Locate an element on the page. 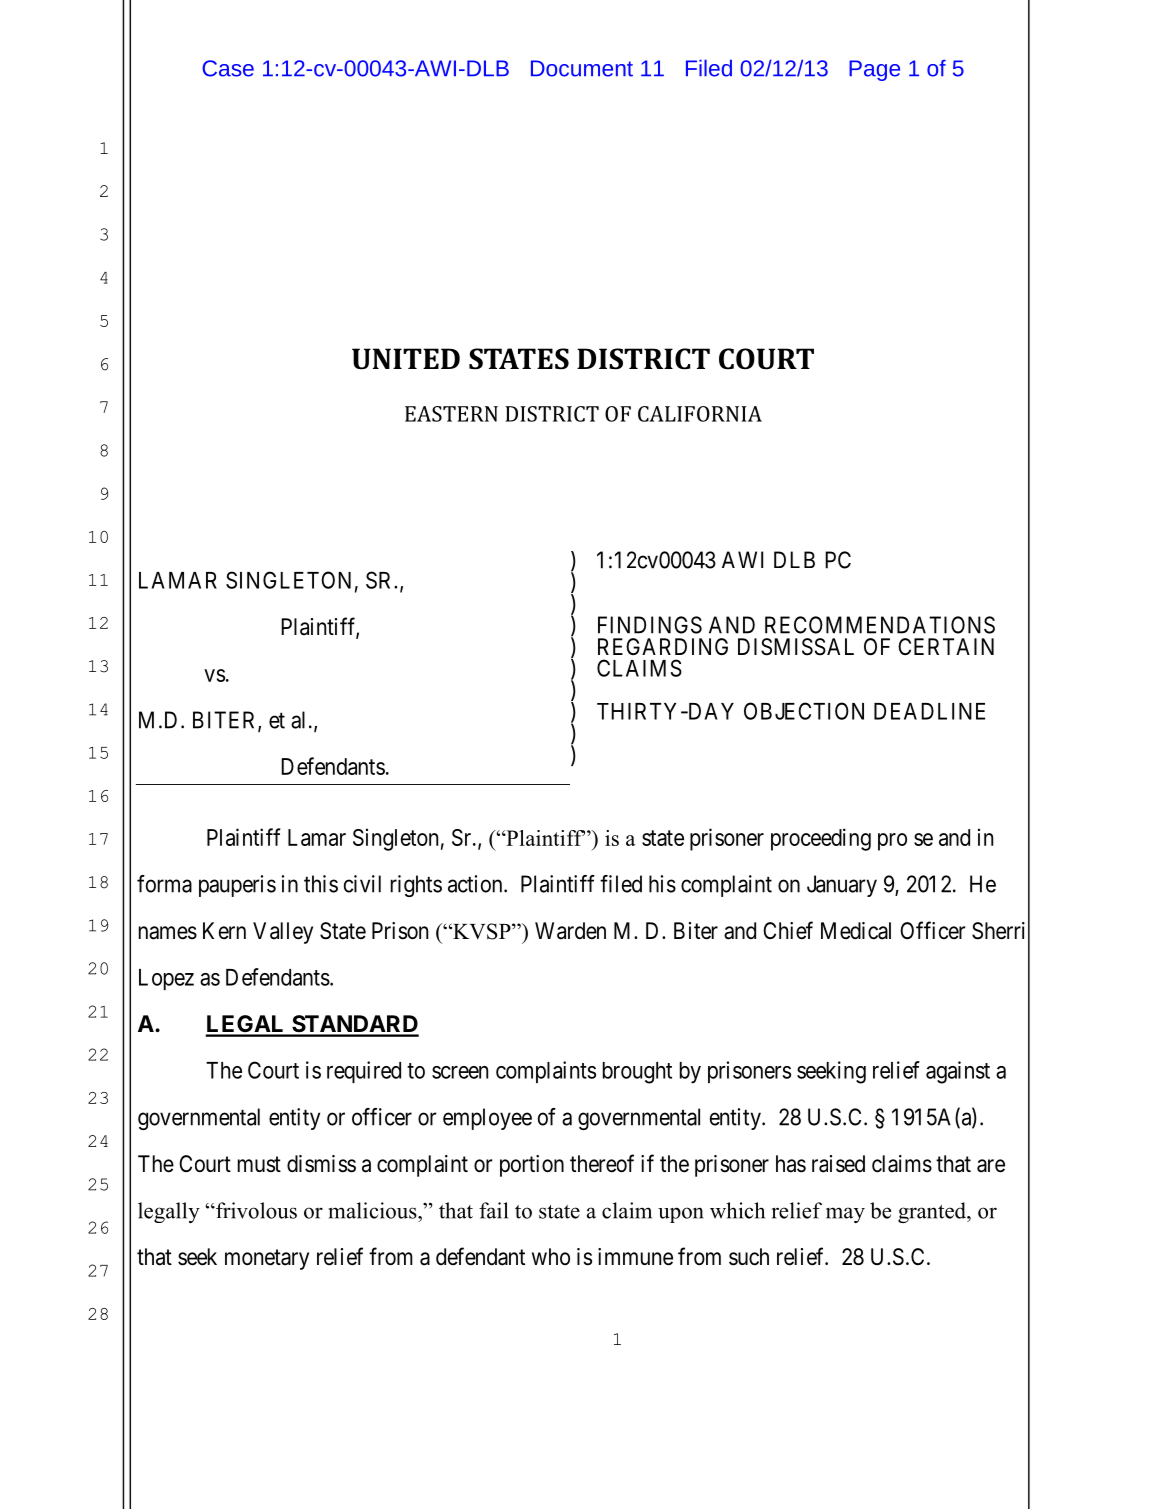 The image size is (1166, 1509). this is located at coordinates (321, 884).
